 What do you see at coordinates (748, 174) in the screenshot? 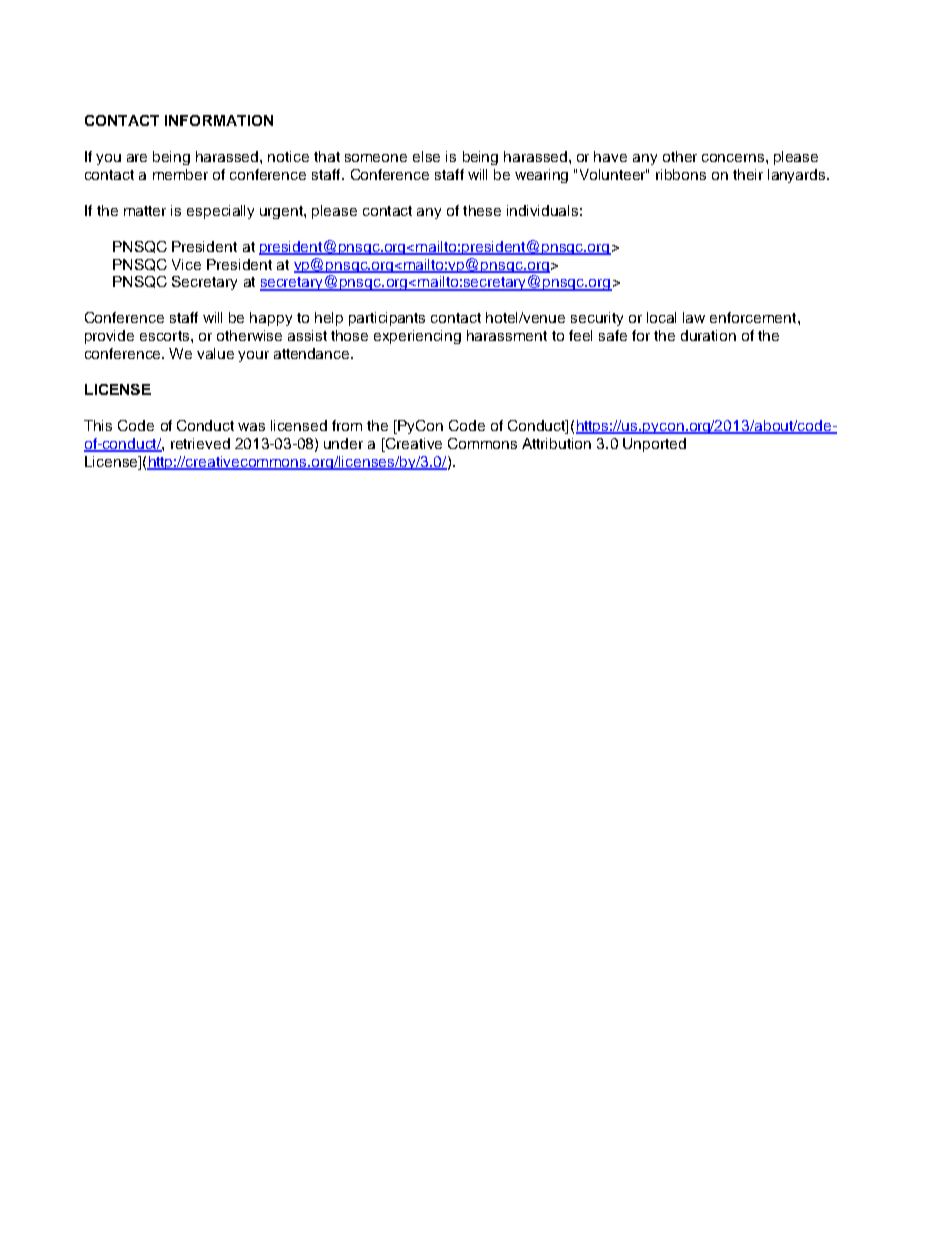
I see `their` at bounding box center [748, 174].
